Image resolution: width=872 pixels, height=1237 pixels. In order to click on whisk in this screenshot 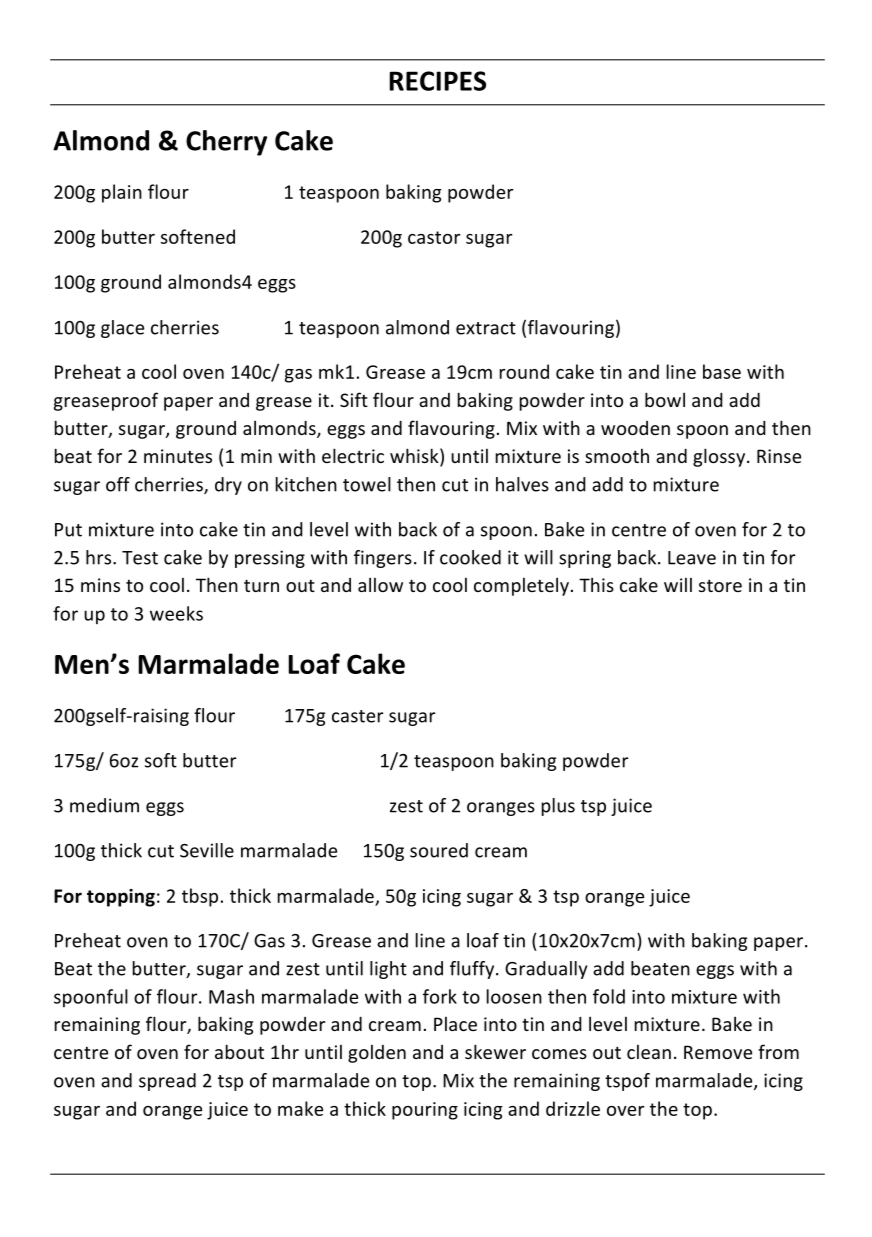, I will do `click(415, 457)`.
